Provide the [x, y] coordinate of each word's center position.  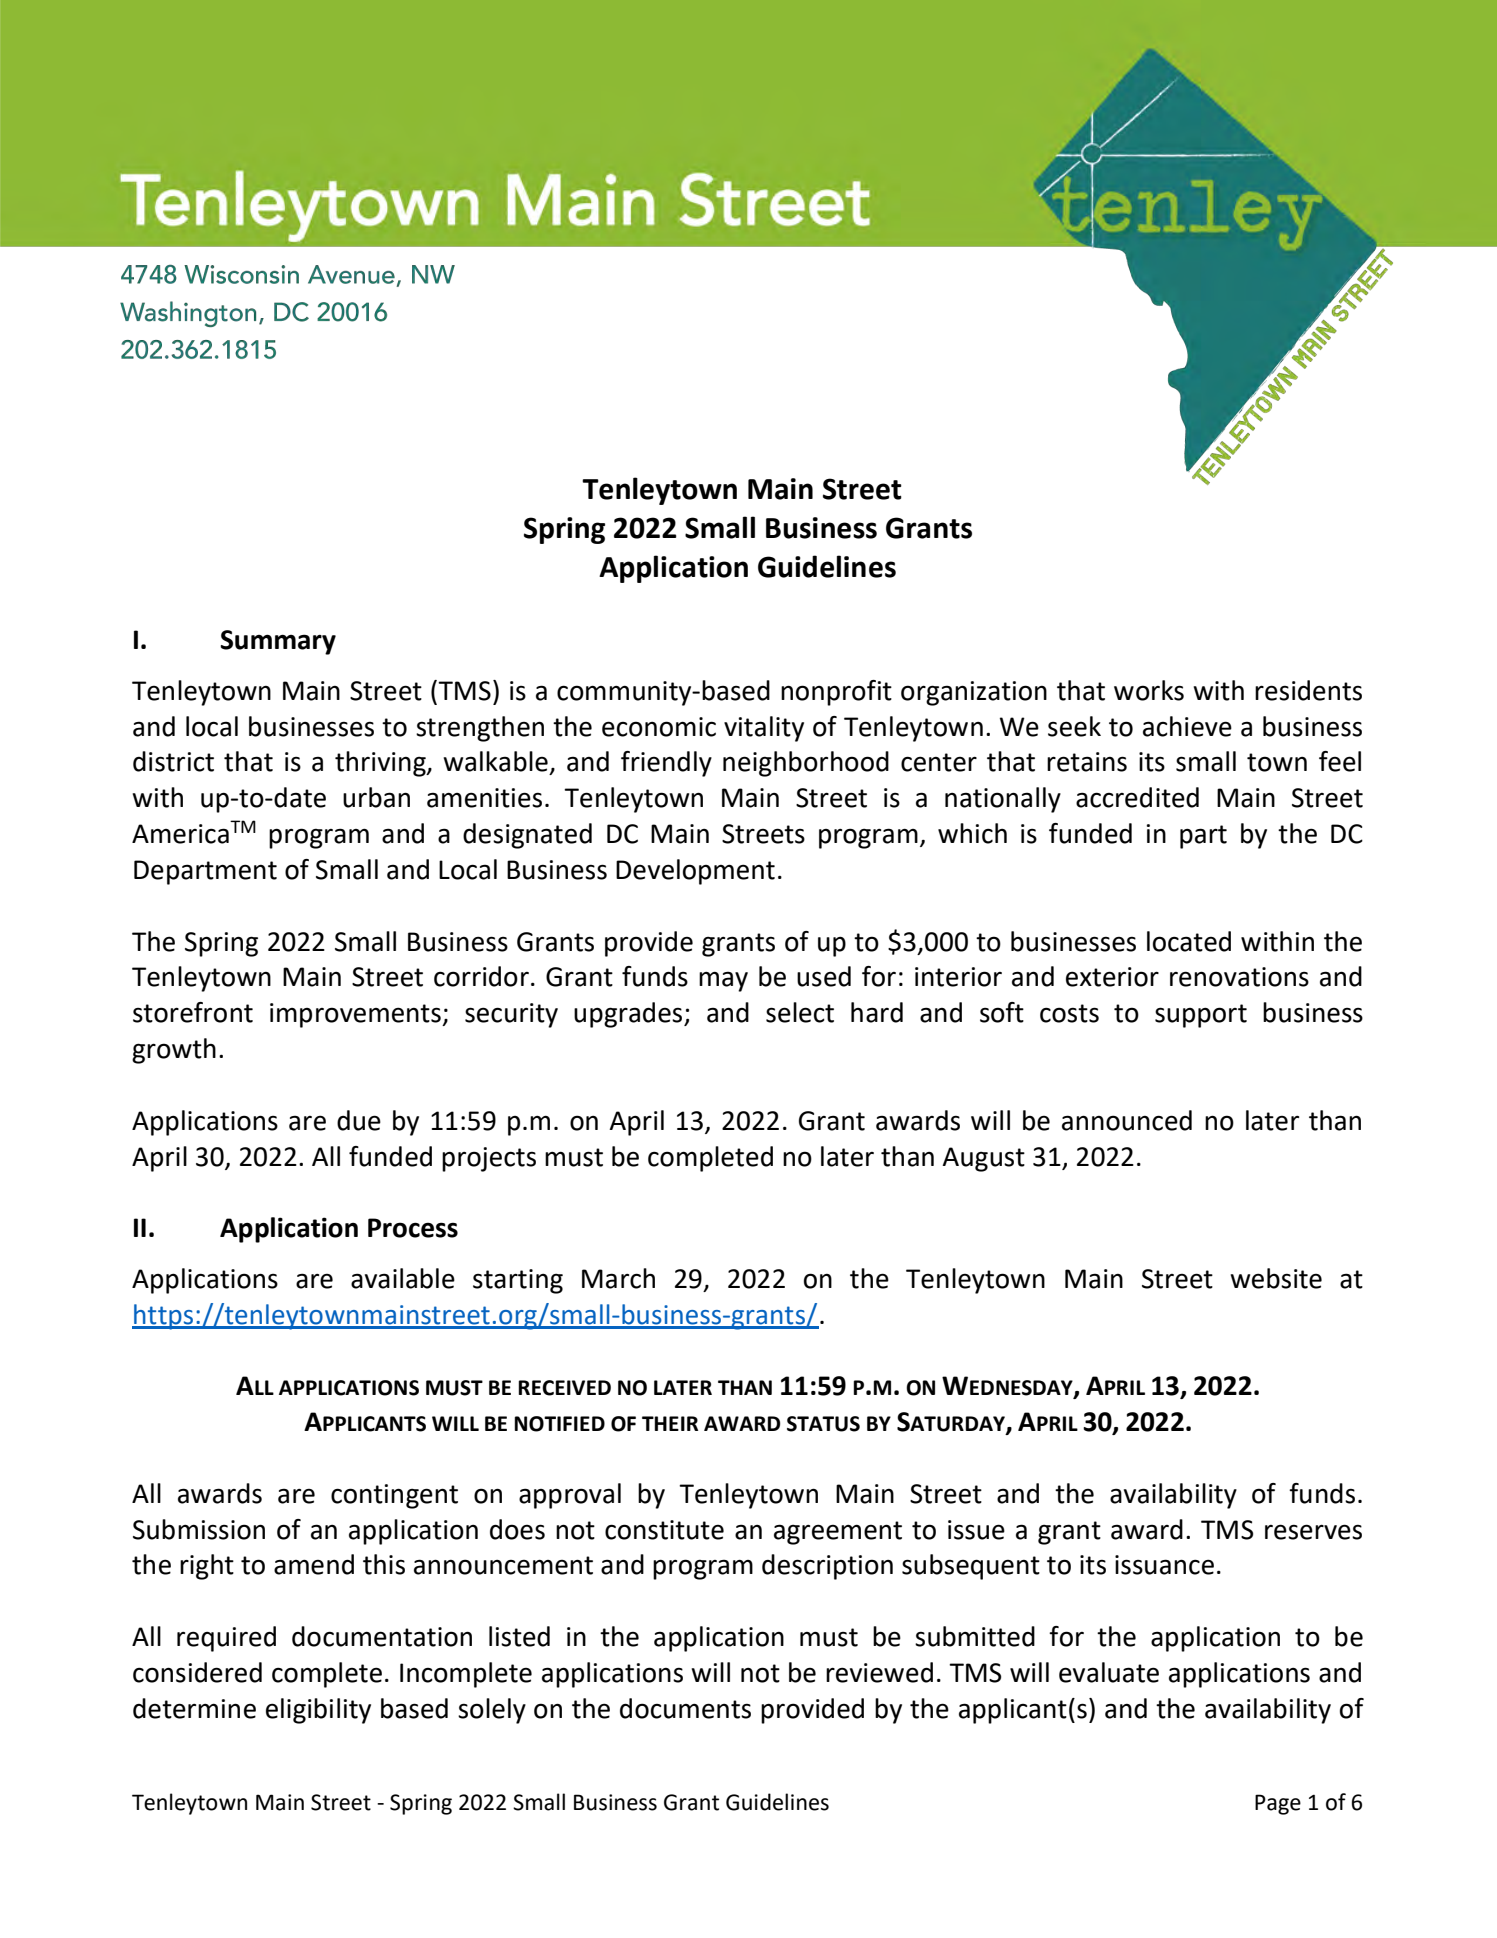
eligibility [318, 1711]
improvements [356, 1015]
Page [1278, 1804]
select [800, 1012]
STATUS [823, 1424]
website [1276, 1278]
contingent [394, 1496]
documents [685, 1708]
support [1201, 1016]
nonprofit [836, 693]
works [1149, 690]
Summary [278, 642]
